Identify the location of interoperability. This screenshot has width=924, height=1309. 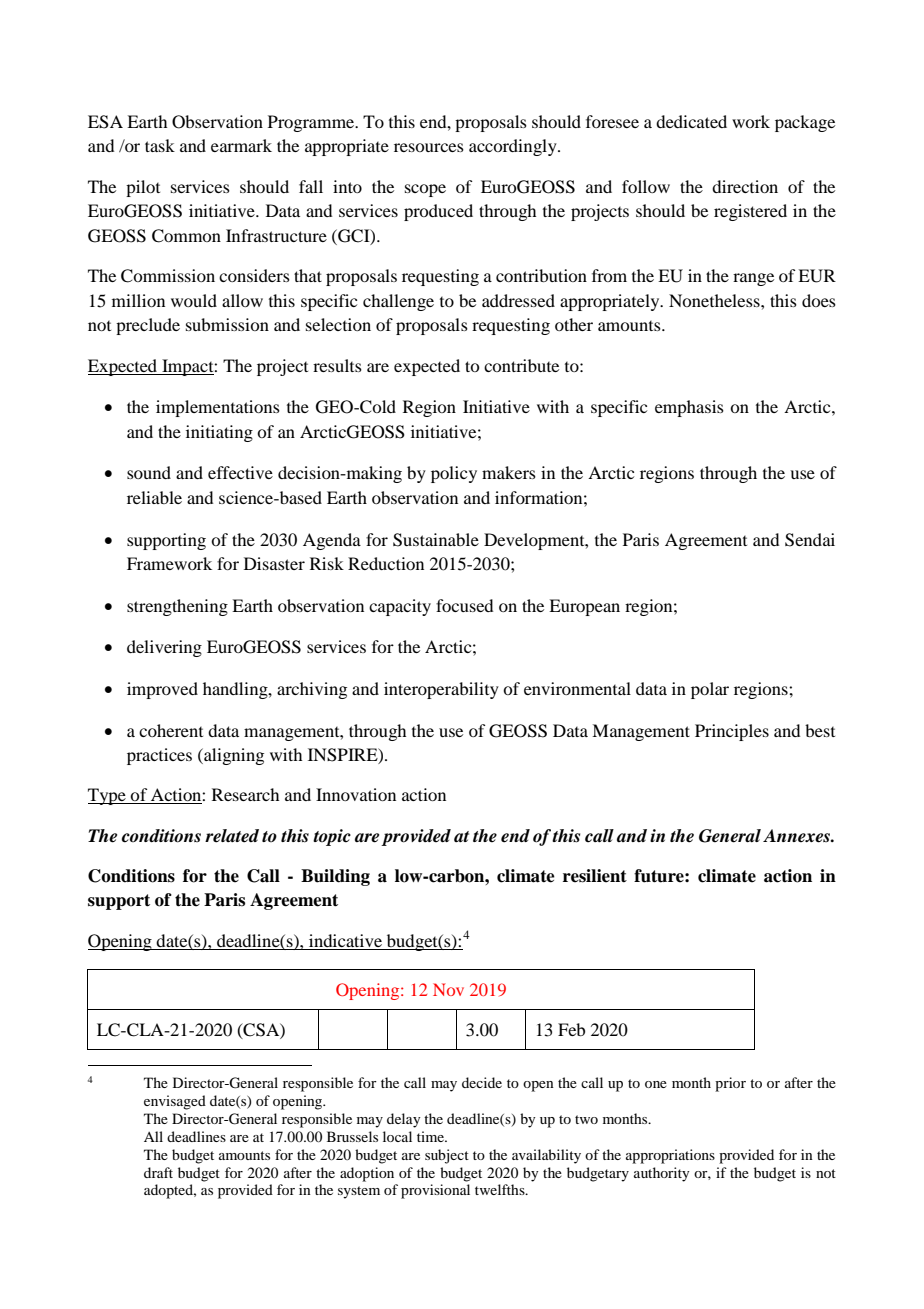
(441, 690).
